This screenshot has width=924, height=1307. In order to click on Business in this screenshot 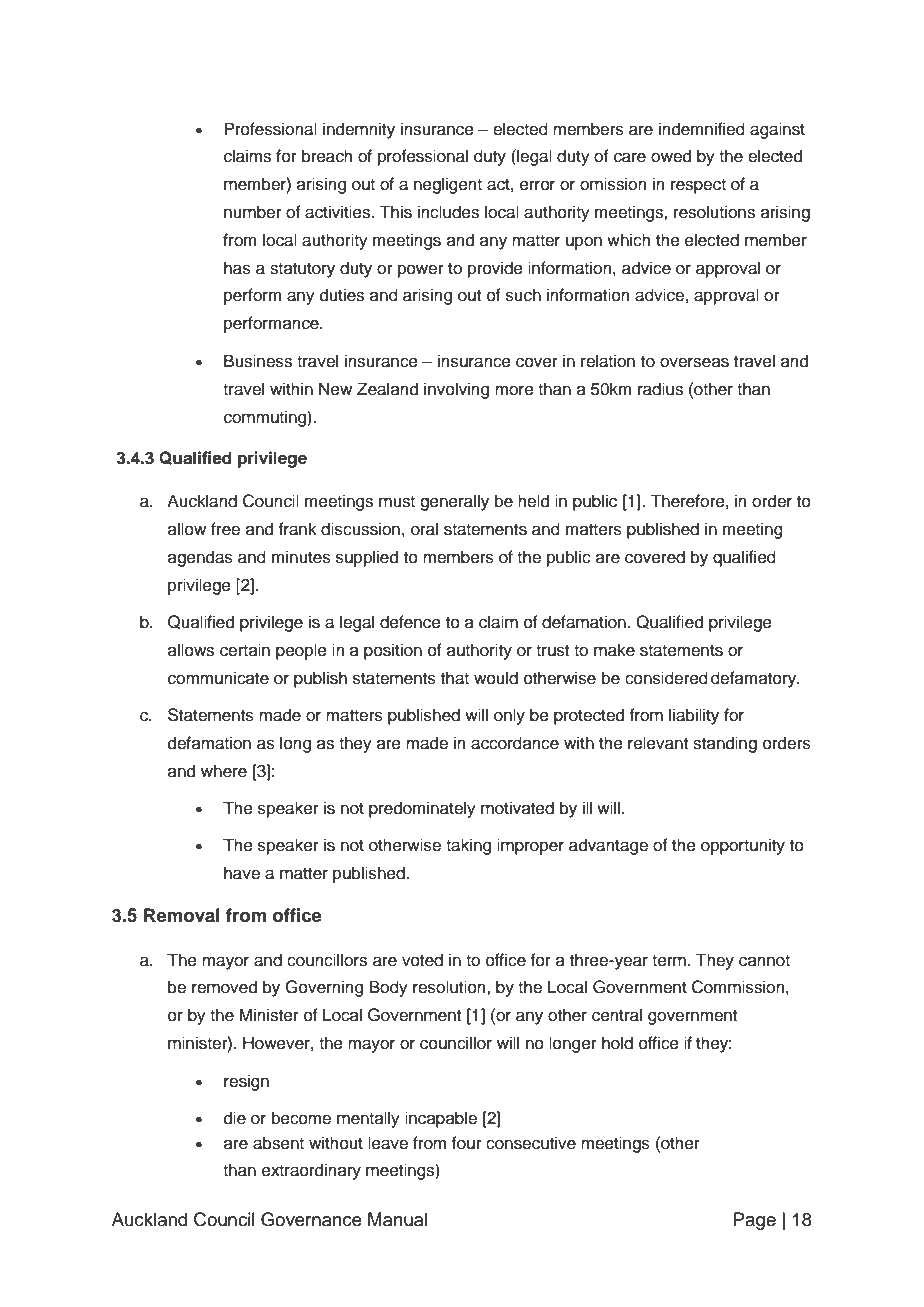, I will do `click(258, 361)`.
